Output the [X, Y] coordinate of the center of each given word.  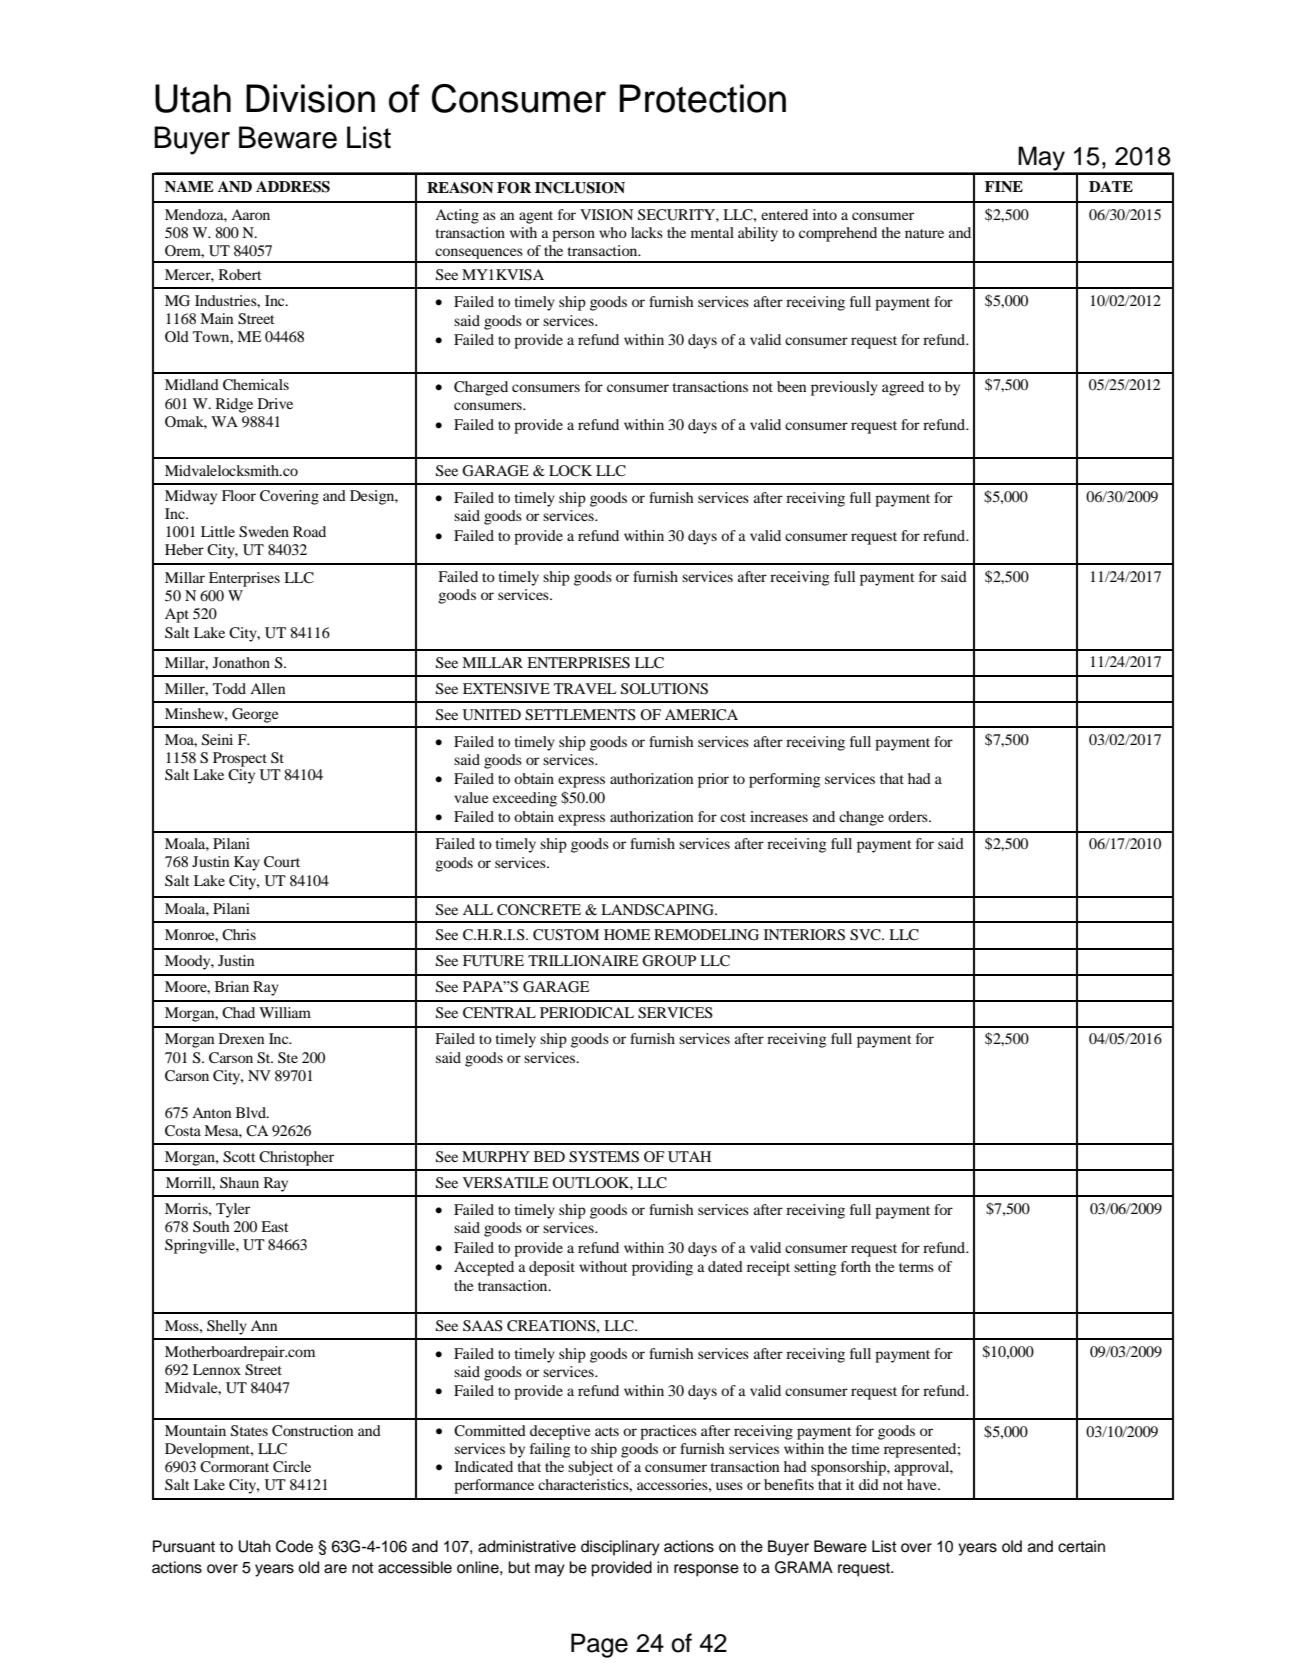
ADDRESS [293, 187]
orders [909, 816]
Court [282, 862]
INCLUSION [580, 188]
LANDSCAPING [658, 910]
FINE [1004, 186]
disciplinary [620, 1548]
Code [294, 1546]
